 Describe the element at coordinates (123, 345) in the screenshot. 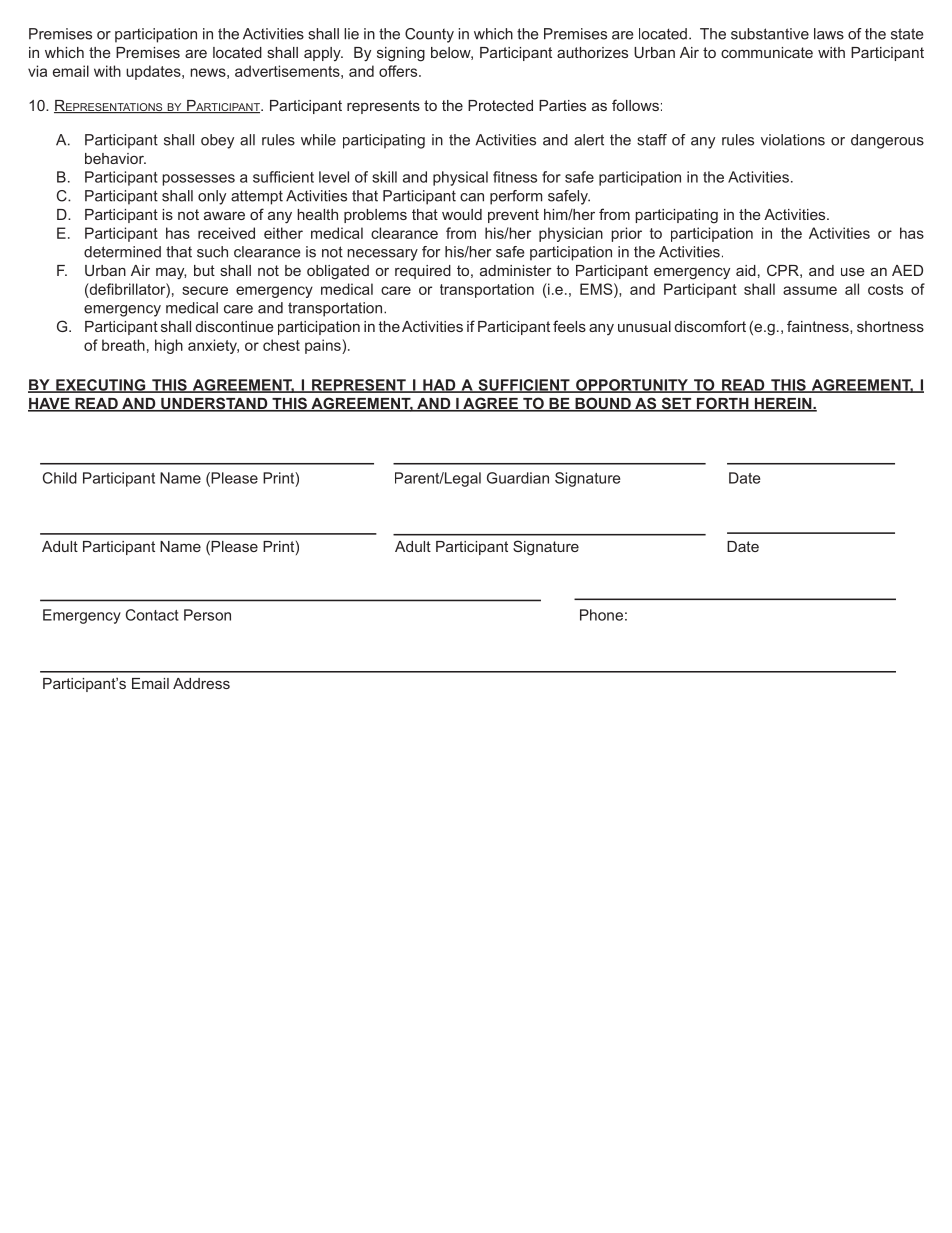

I see `breath` at that location.
